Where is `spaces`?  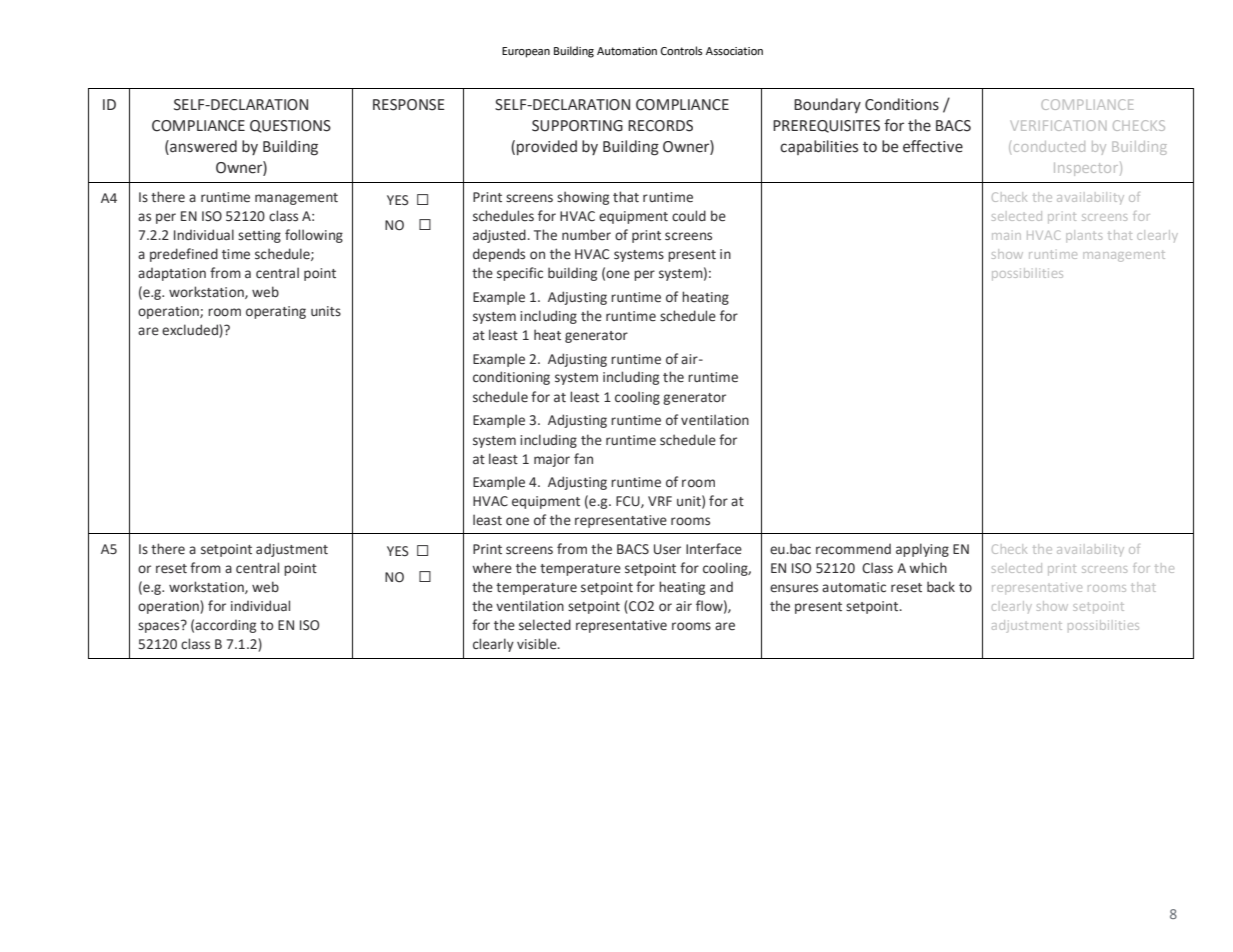
spaces is located at coordinates (160, 626).
